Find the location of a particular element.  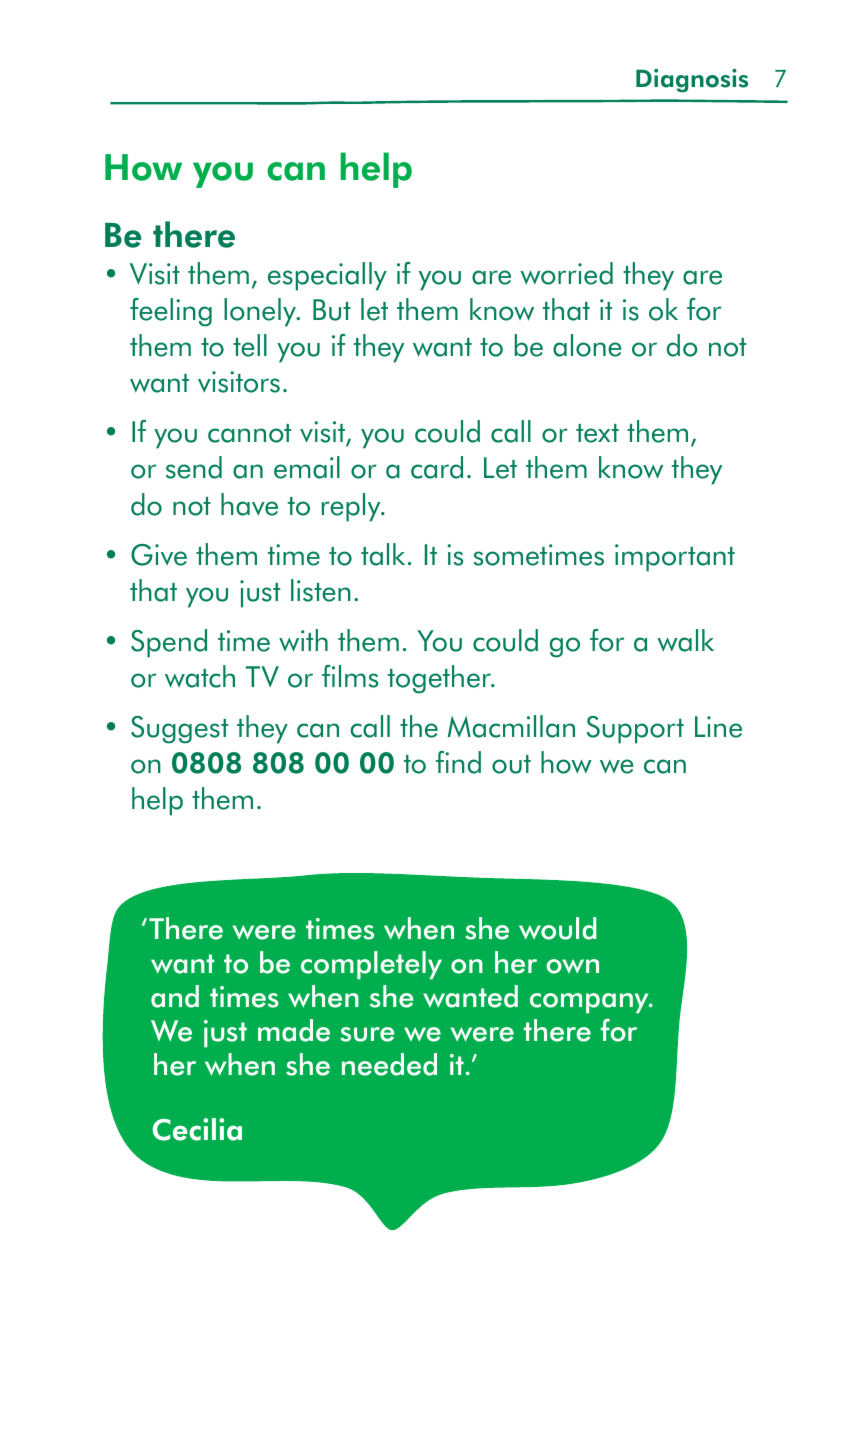

especially is located at coordinates (327, 276).
